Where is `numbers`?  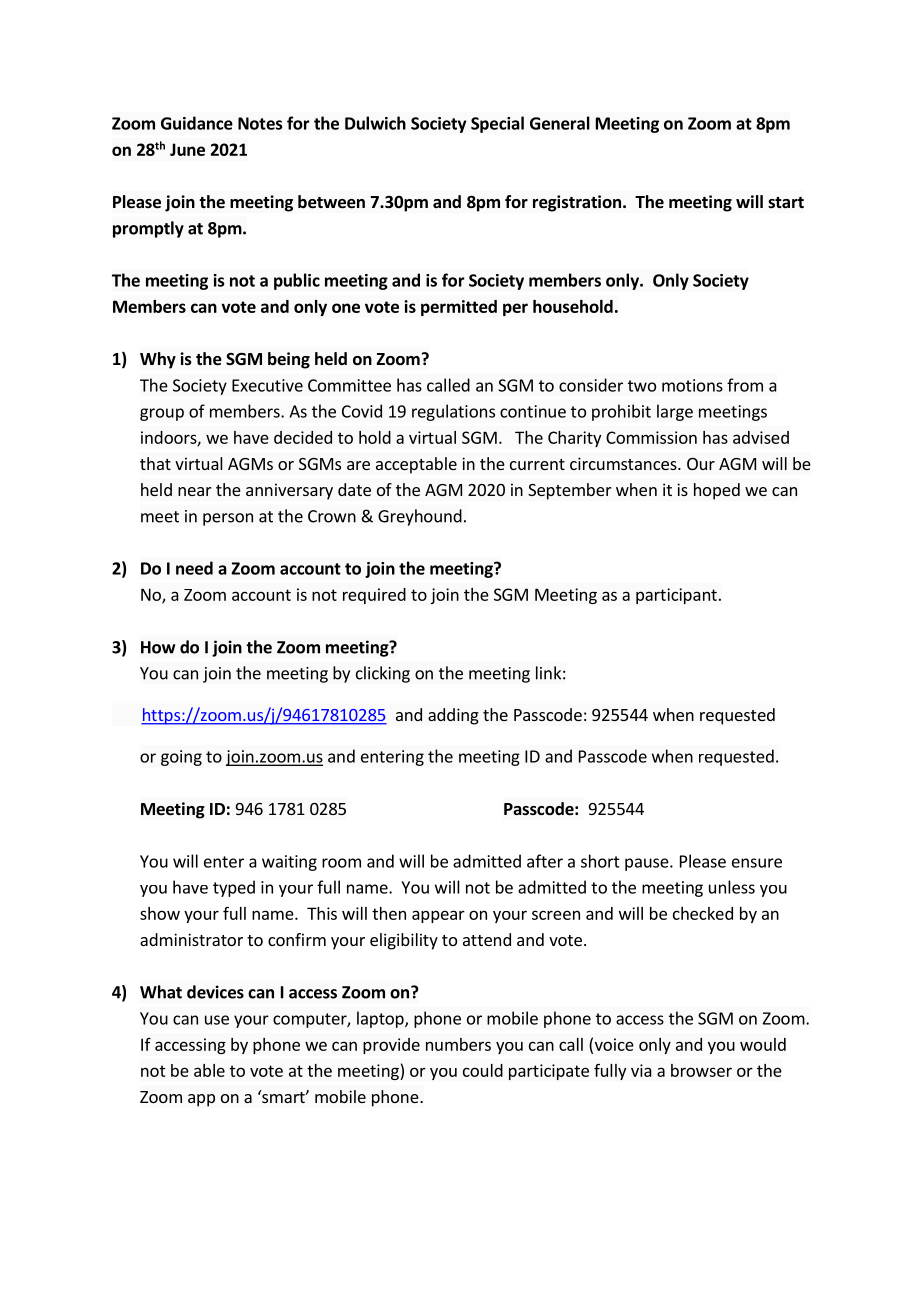
numbers is located at coordinates (458, 1044).
